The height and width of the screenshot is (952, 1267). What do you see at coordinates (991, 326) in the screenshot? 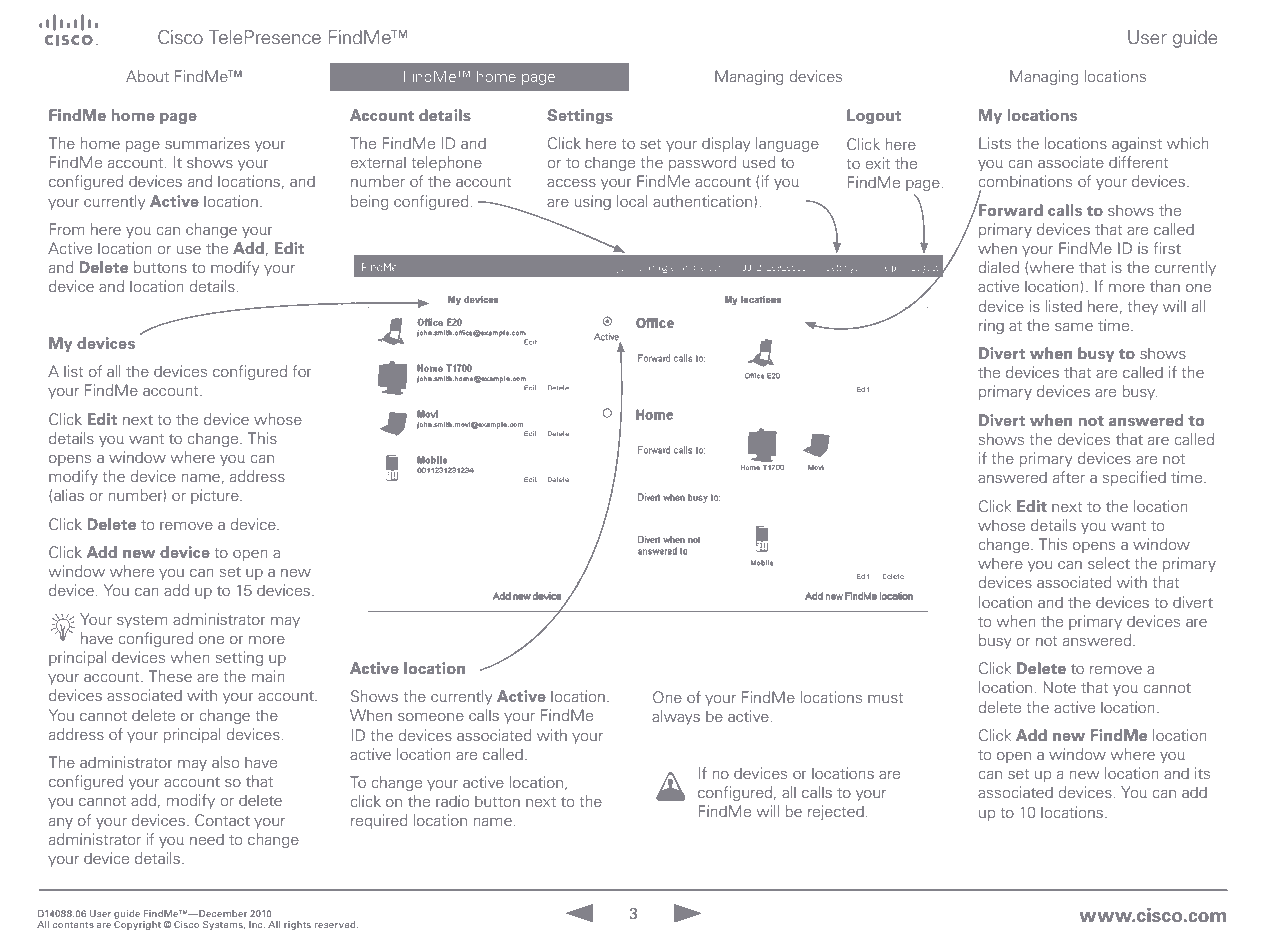
I see `ring` at bounding box center [991, 326].
